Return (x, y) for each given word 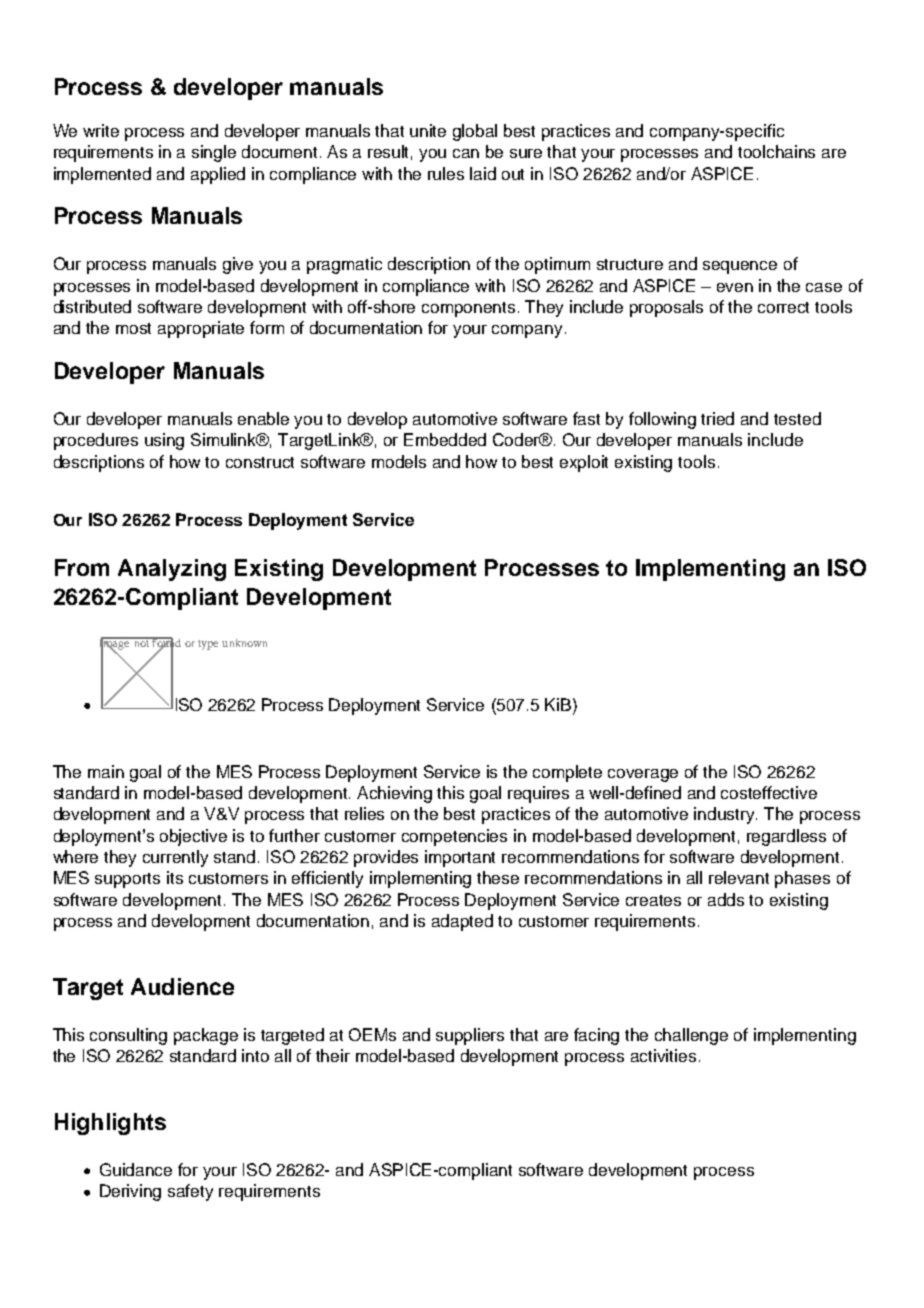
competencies (454, 837)
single (214, 153)
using (164, 441)
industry (725, 815)
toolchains (776, 151)
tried (717, 418)
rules (446, 173)
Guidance (136, 1169)
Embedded (445, 439)
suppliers (470, 1036)
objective (193, 837)
